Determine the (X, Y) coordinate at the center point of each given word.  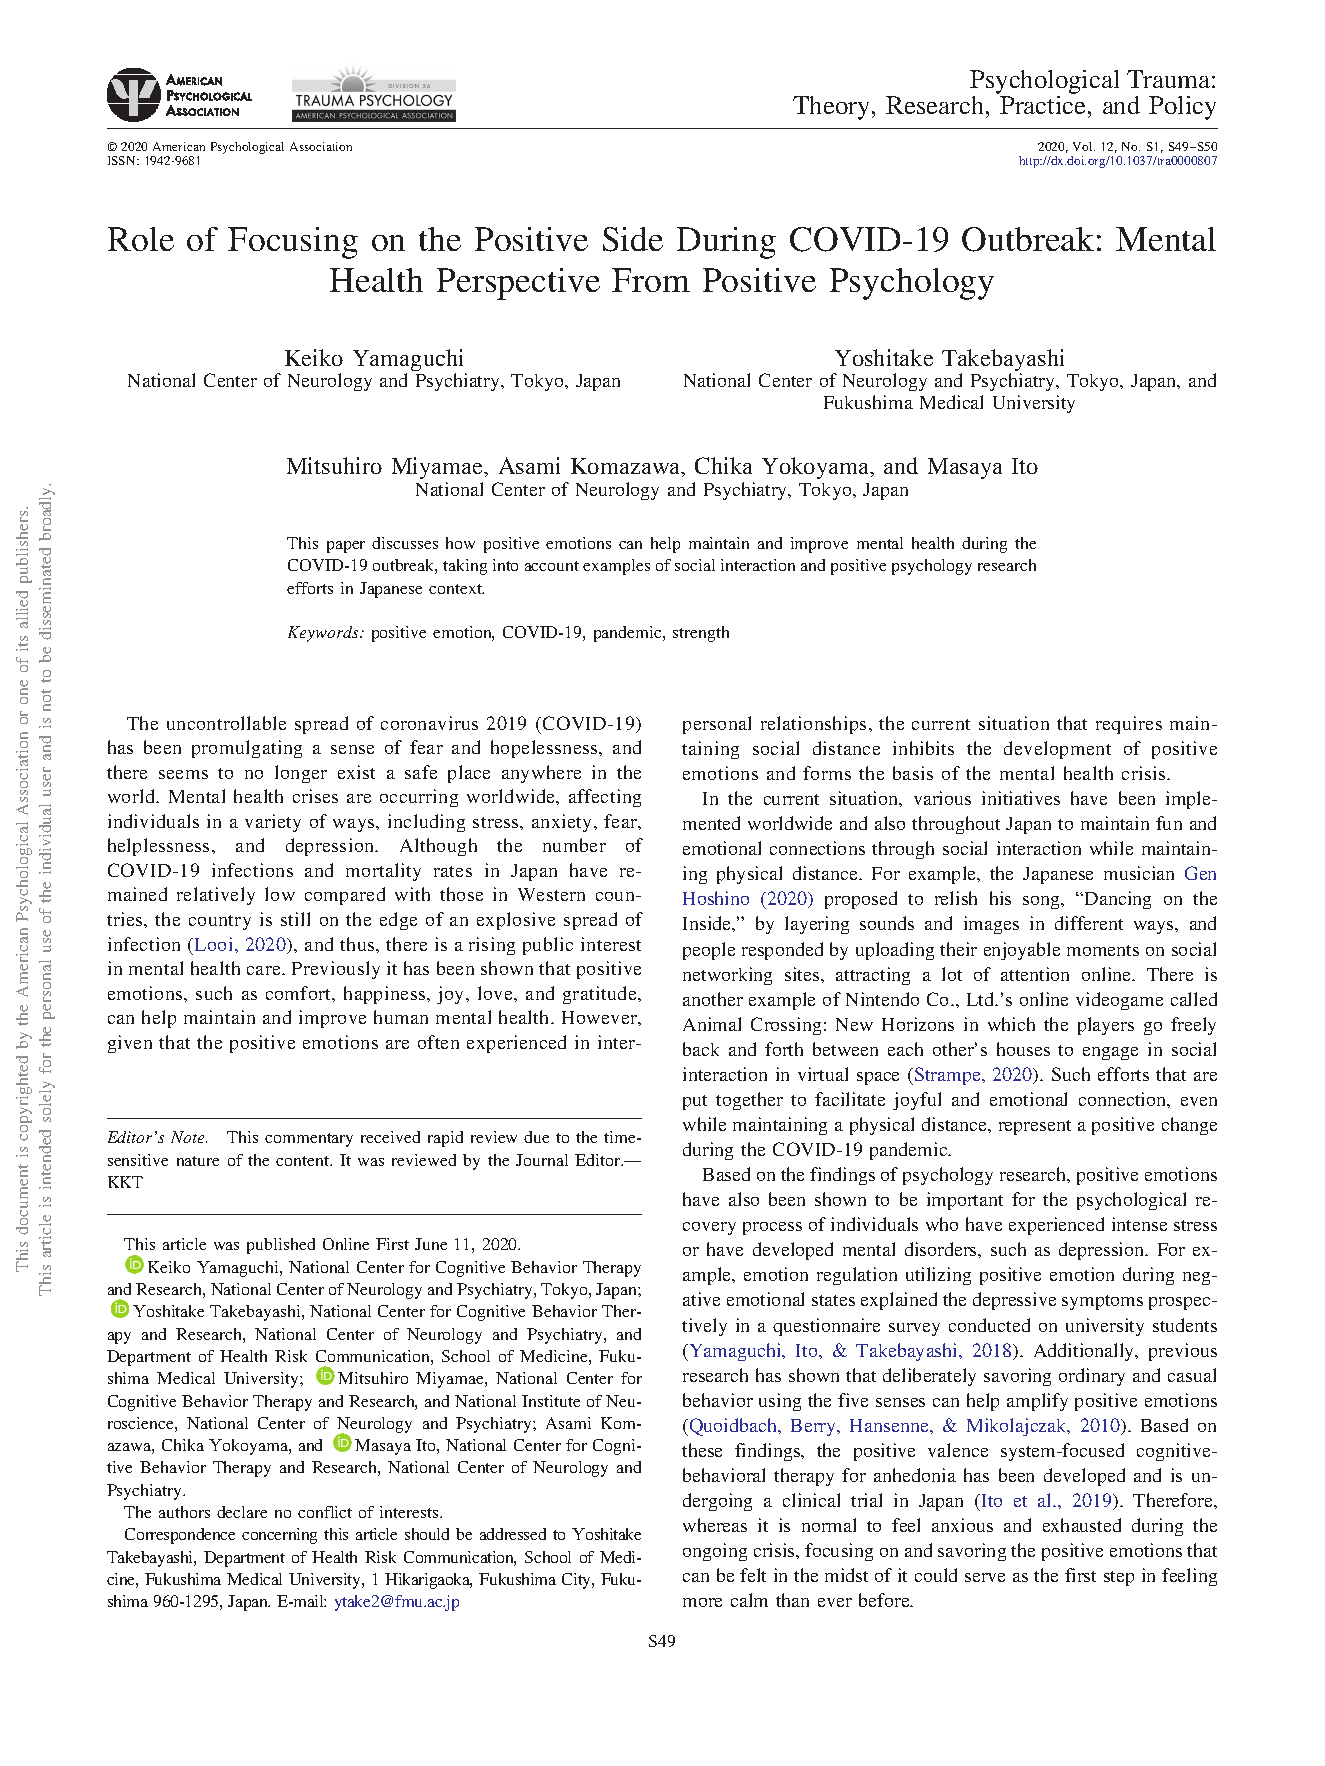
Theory (833, 108)
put (695, 1102)
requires (1129, 725)
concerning (279, 1536)
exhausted (1082, 1525)
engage (1110, 1053)
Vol (1084, 146)
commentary (309, 1140)
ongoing (715, 1552)
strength (701, 634)
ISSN (123, 160)
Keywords (324, 634)
